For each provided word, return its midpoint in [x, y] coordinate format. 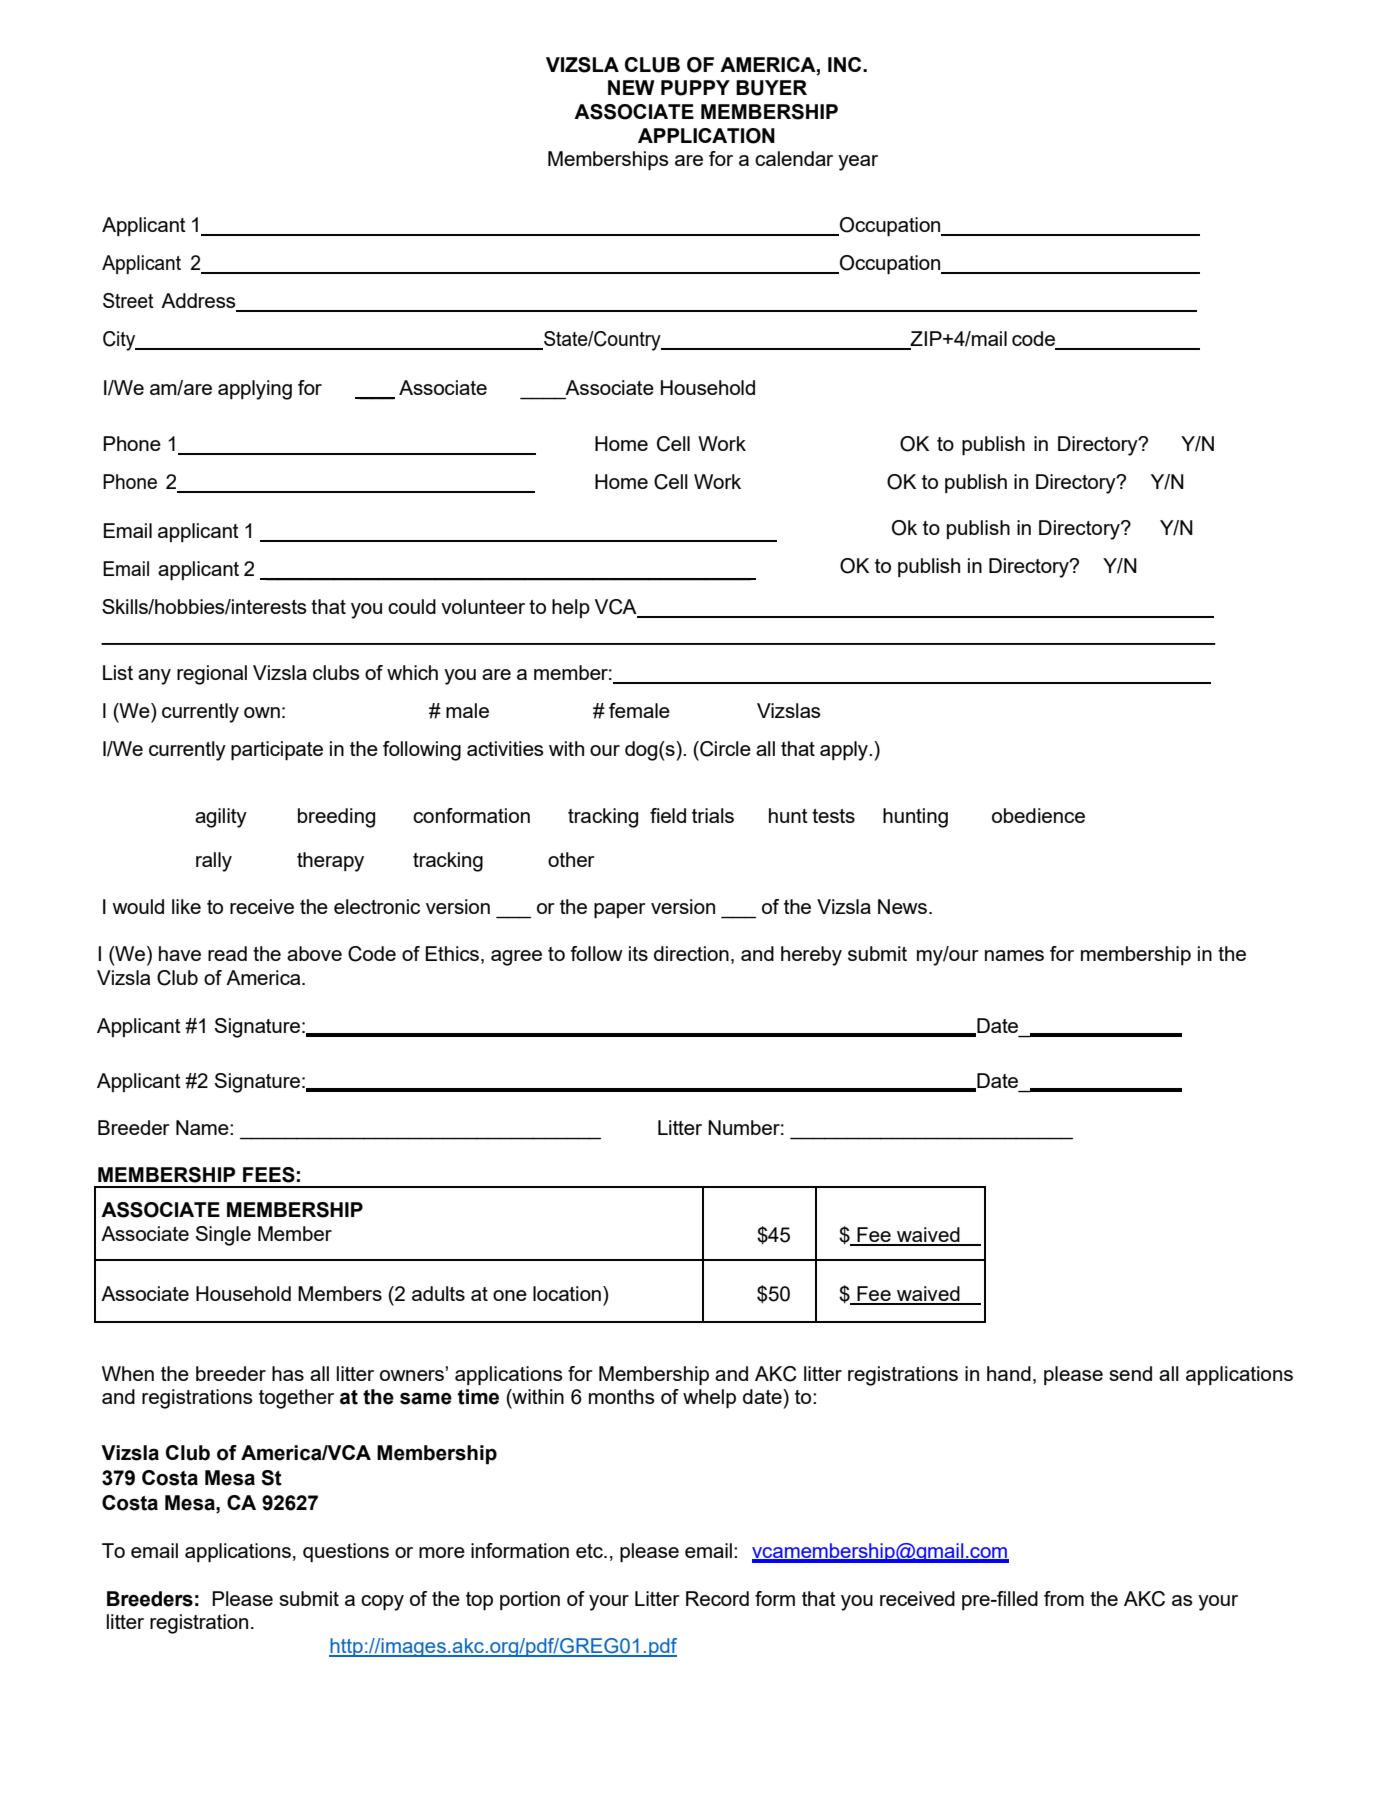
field [668, 815]
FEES [269, 1175]
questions [346, 1552]
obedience [1038, 815]
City [120, 341]
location [567, 1293]
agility [221, 818]
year [858, 163]
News [904, 906]
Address [199, 302]
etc [590, 1551]
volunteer [483, 606]
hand [1009, 1373]
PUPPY [695, 88]
